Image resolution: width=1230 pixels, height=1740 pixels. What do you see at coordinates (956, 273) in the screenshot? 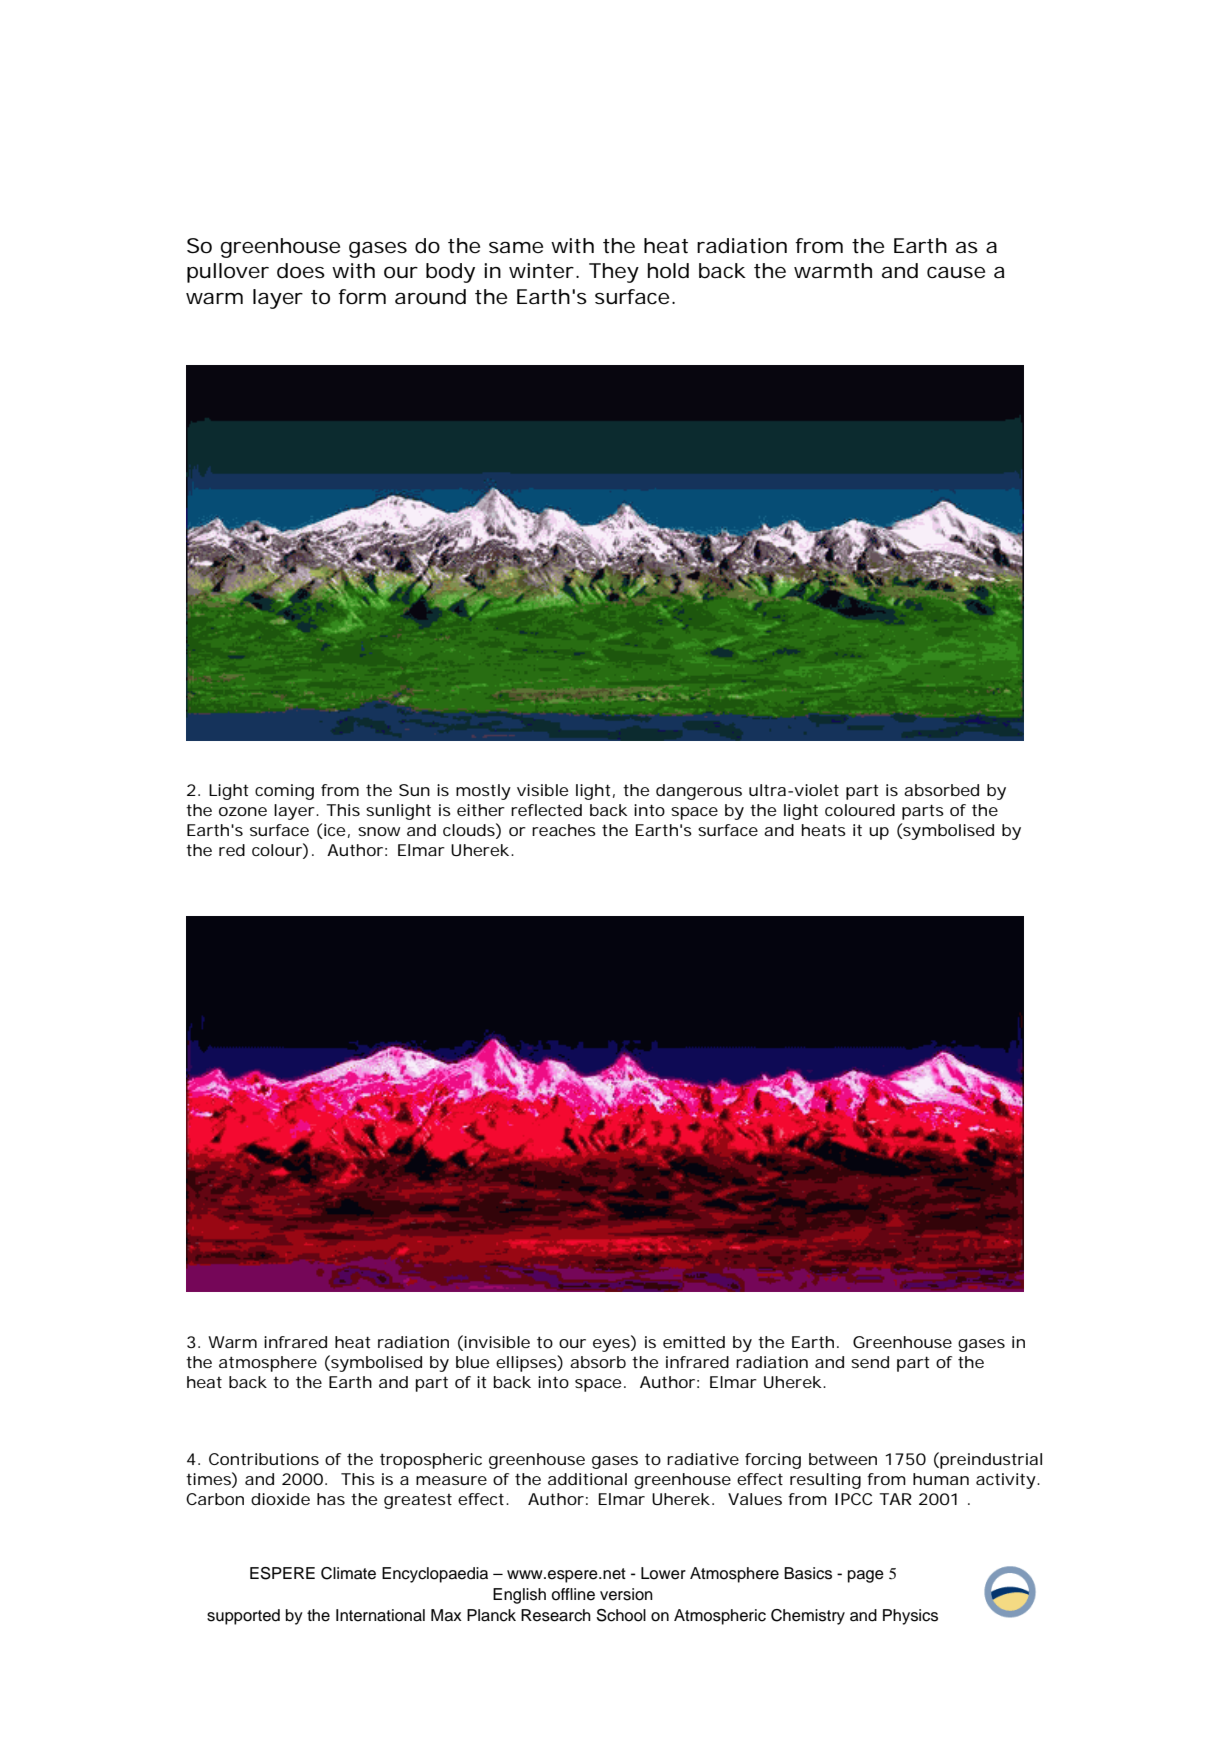
I see `cause` at bounding box center [956, 273].
